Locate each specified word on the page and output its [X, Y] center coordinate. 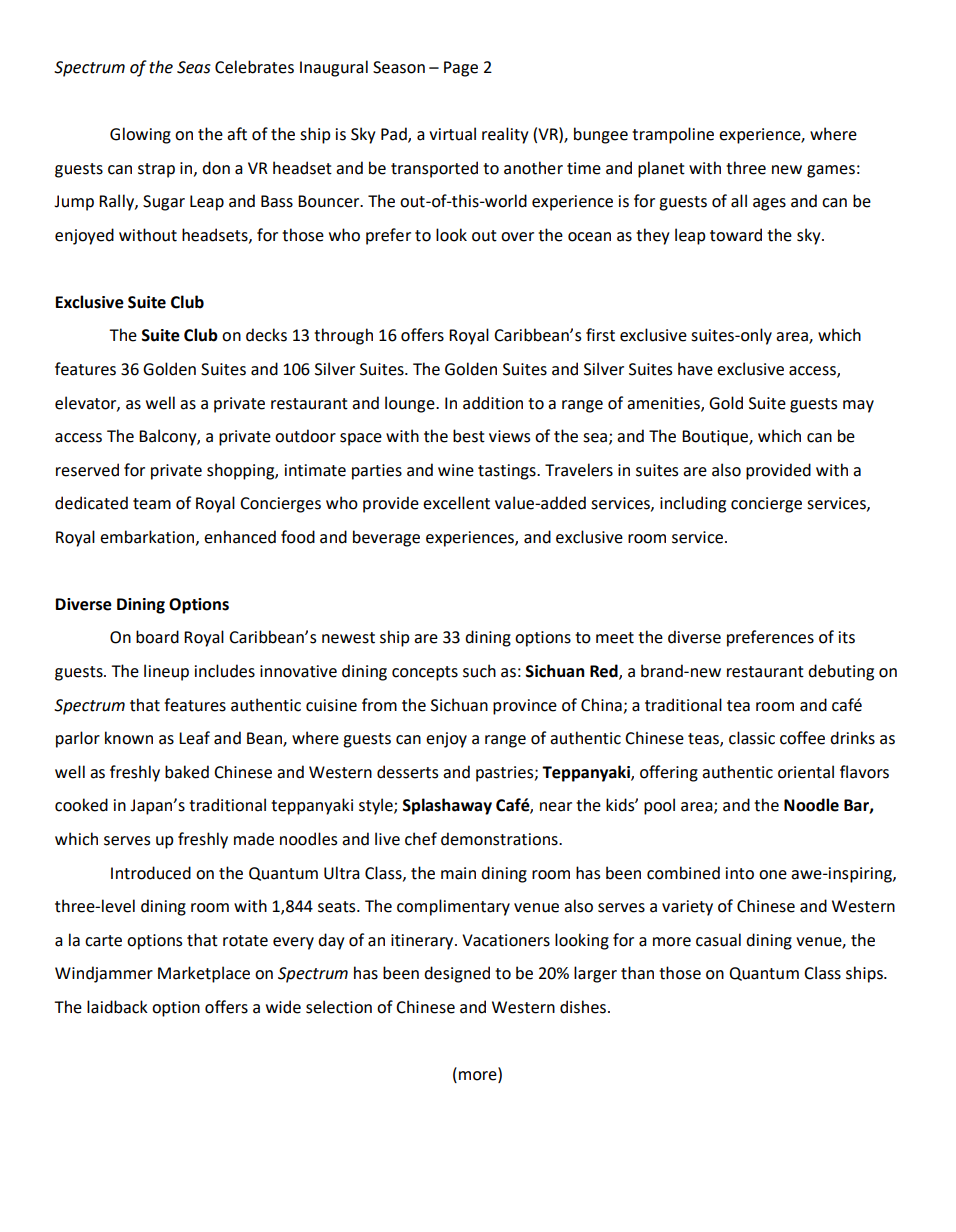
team [152, 504]
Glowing [140, 135]
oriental [806, 772]
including [693, 504]
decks [266, 335]
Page [461, 69]
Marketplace [204, 974]
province [525, 707]
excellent [456, 503]
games [831, 171]
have [695, 369]
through [343, 336]
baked [187, 772]
